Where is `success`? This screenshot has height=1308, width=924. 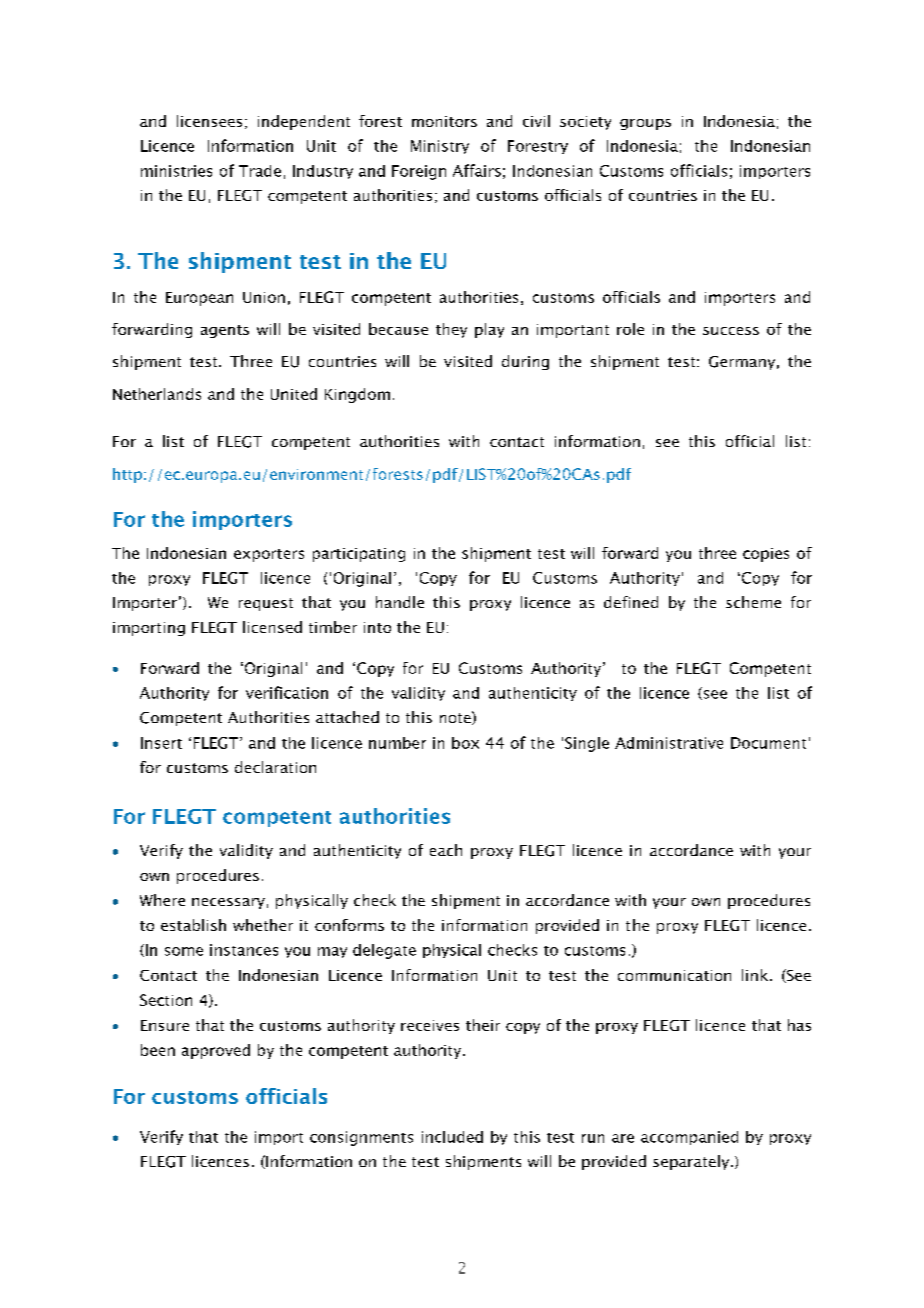 success is located at coordinates (731, 331).
